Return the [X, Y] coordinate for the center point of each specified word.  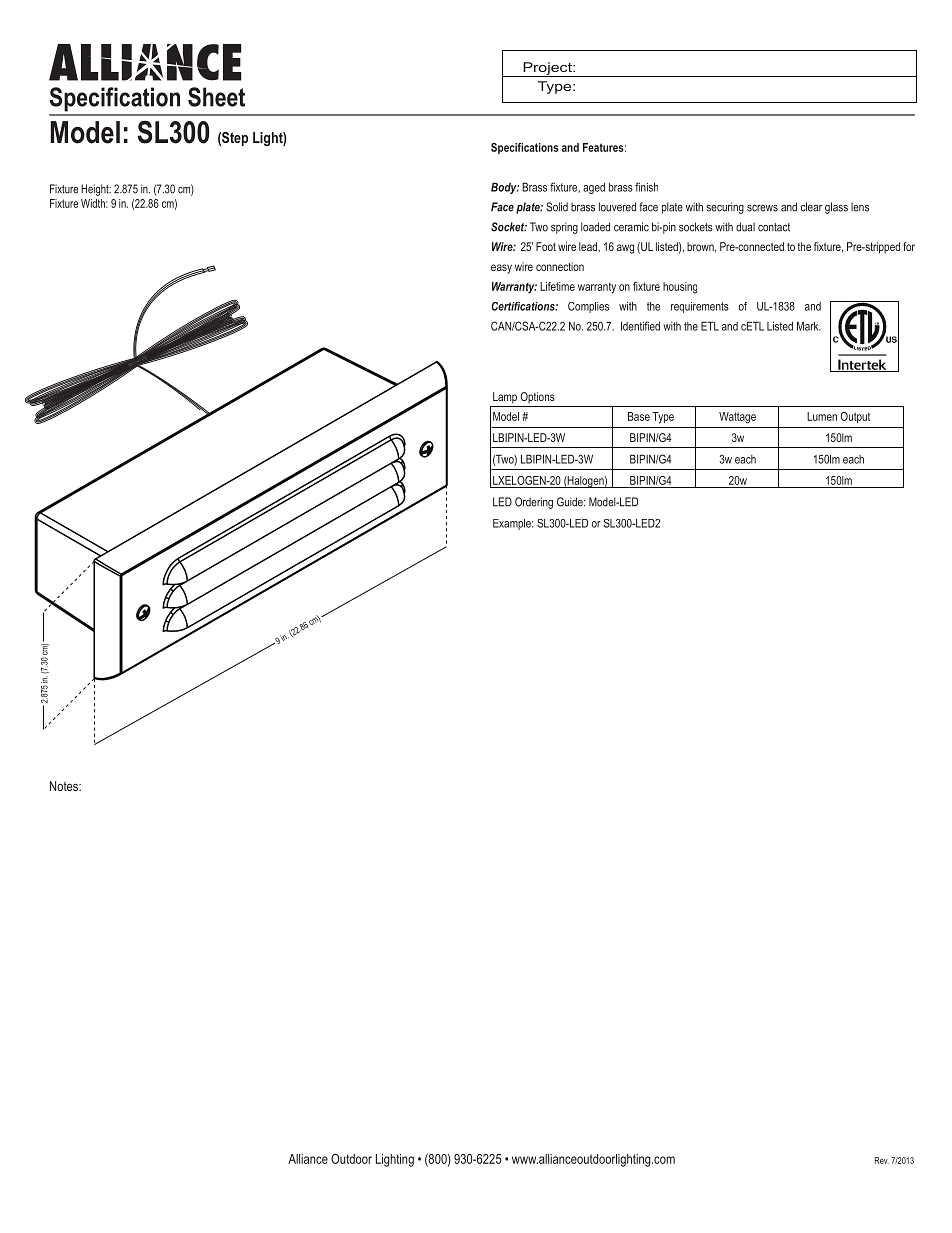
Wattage [737, 418]
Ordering [534, 503]
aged [594, 188]
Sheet [216, 97]
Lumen [822, 416]
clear [811, 207]
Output [855, 417]
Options [537, 397]
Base [639, 416]
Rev [882, 1160]
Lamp [505, 398]
